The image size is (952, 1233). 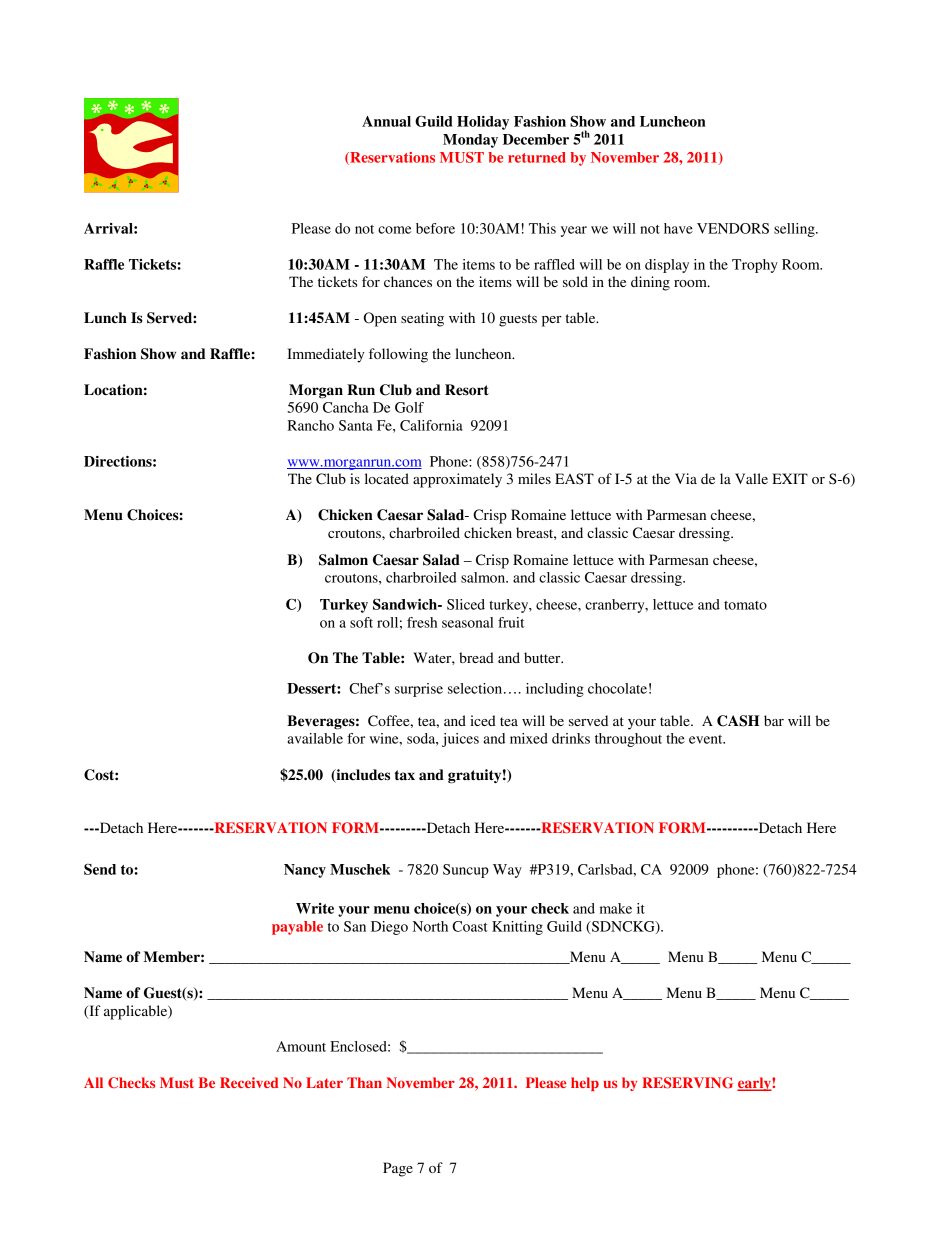 What do you see at coordinates (467, 390) in the image?
I see `Resort` at bounding box center [467, 390].
